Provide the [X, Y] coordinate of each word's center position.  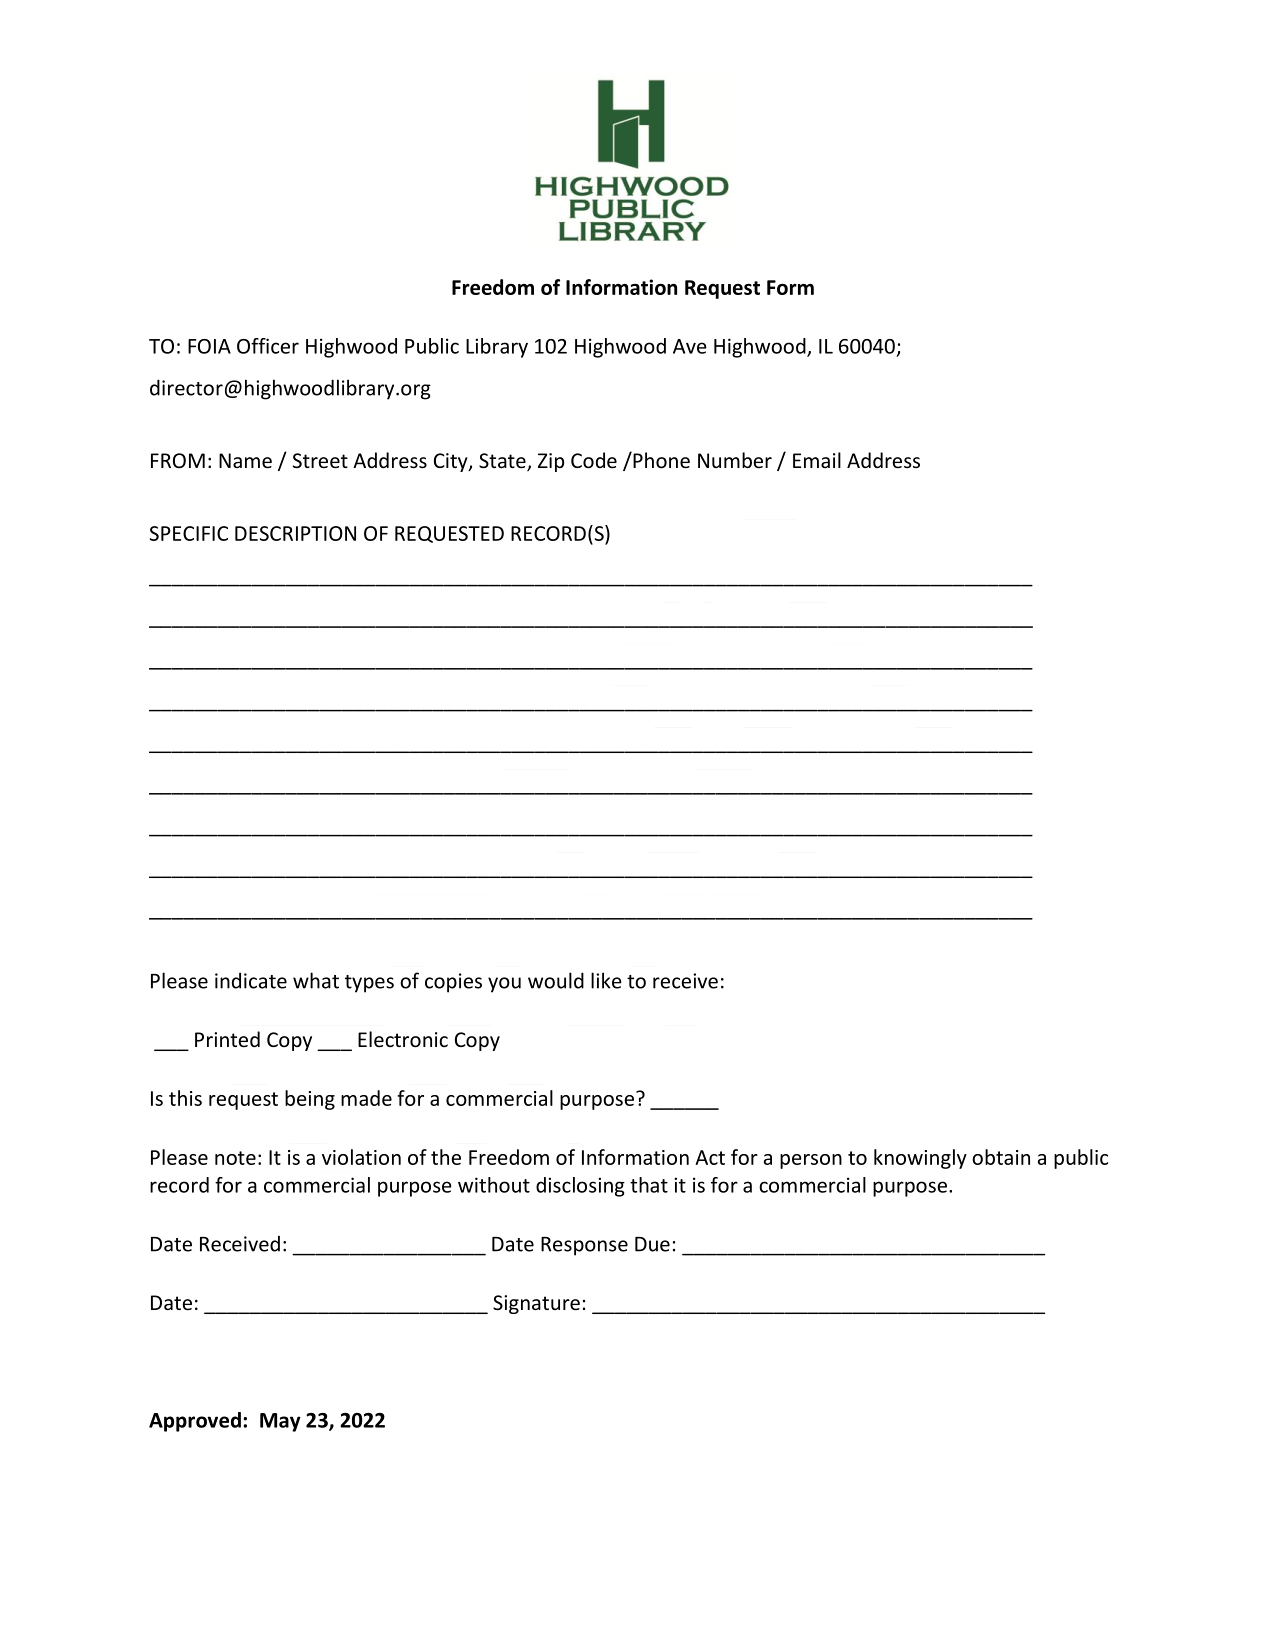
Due [652, 1244]
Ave [690, 346]
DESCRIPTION [295, 533]
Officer [268, 346]
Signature [536, 1304]
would [556, 980]
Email [817, 460]
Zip [551, 462]
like [606, 980]
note [235, 1158]
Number [735, 460]
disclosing [580, 1187]
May [280, 1422]
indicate [251, 981]
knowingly [920, 1159]
